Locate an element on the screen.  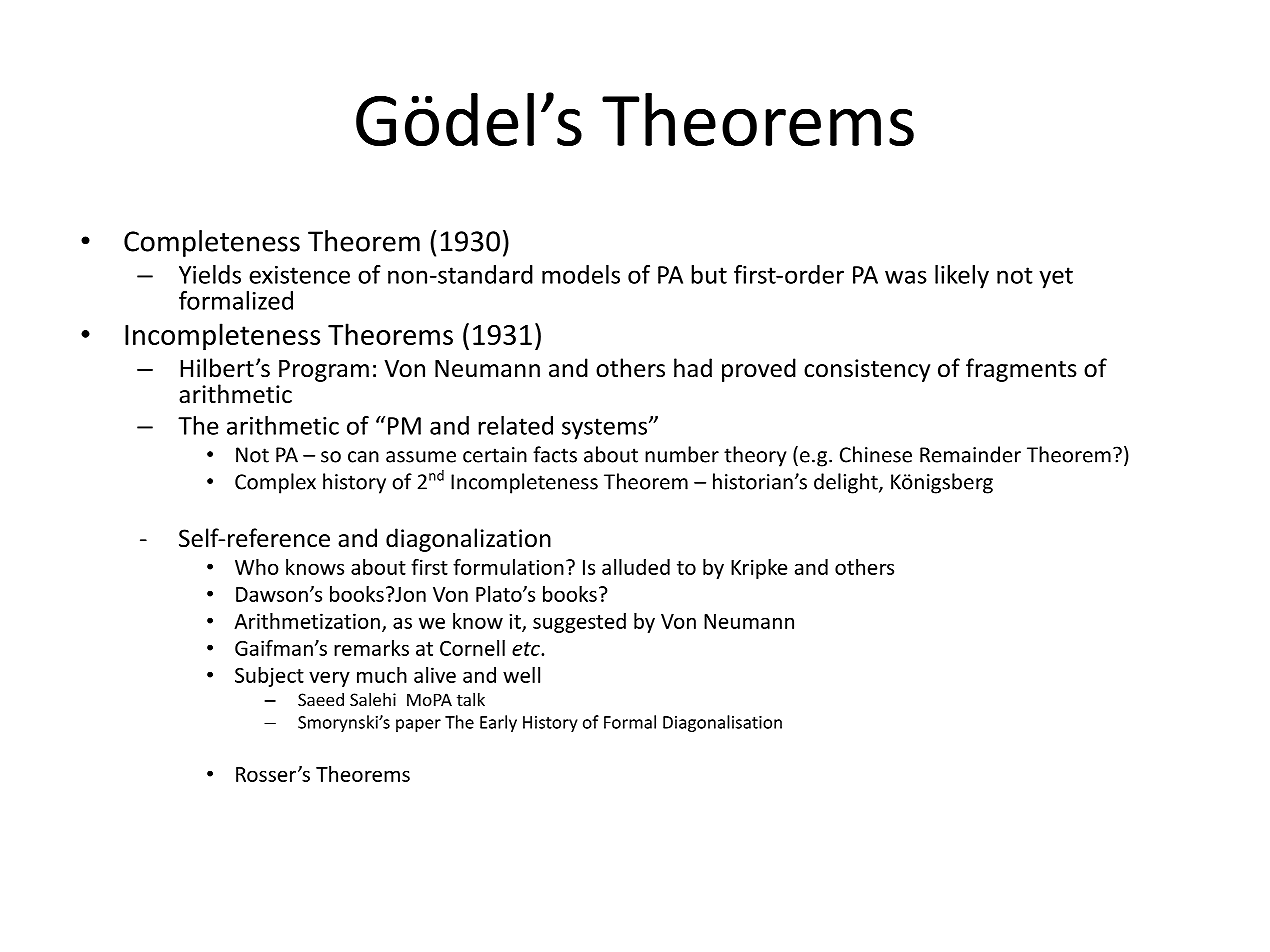
likely is located at coordinates (962, 277).
